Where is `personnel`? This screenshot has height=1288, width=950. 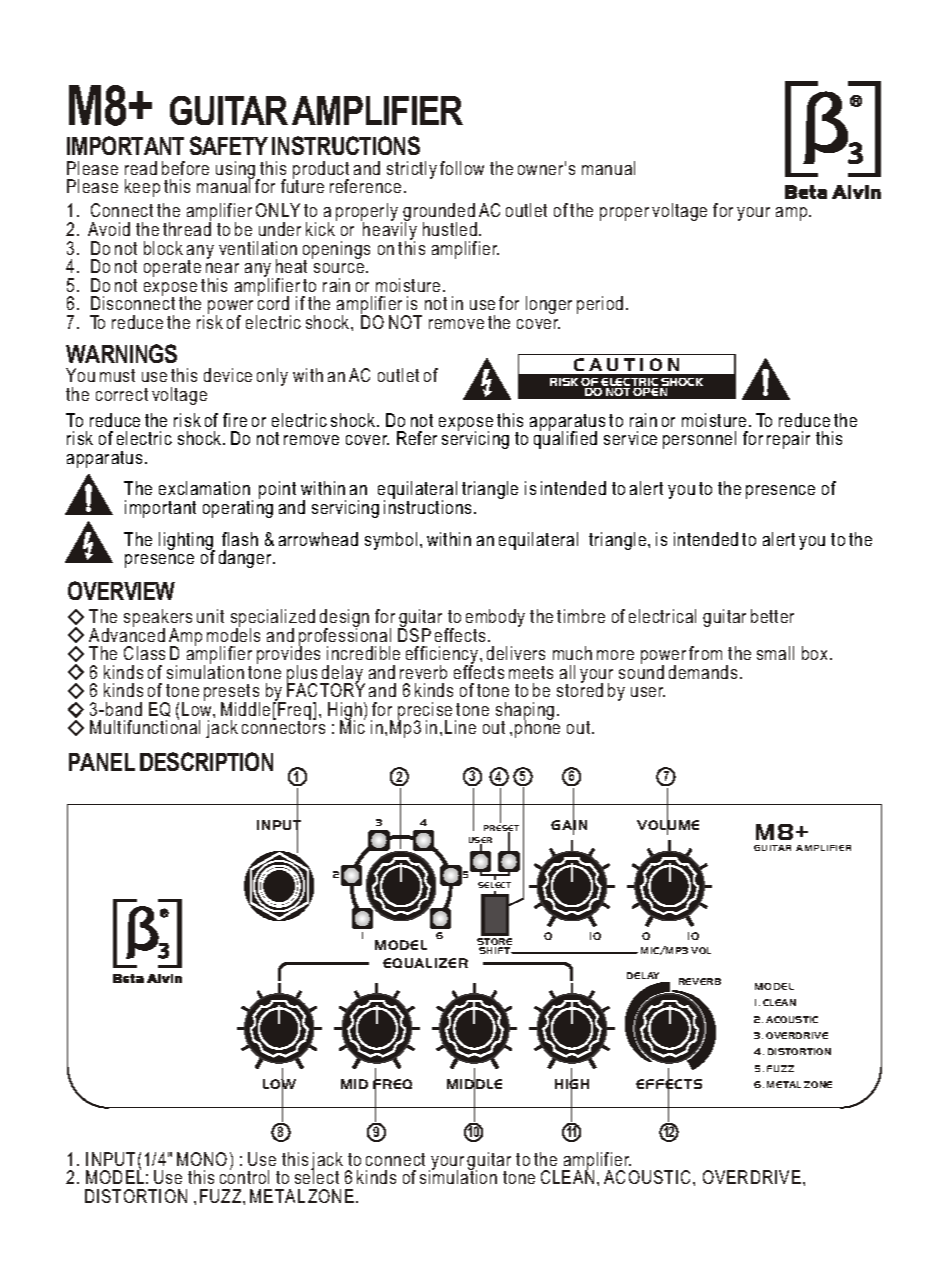 personnel is located at coordinates (699, 440).
